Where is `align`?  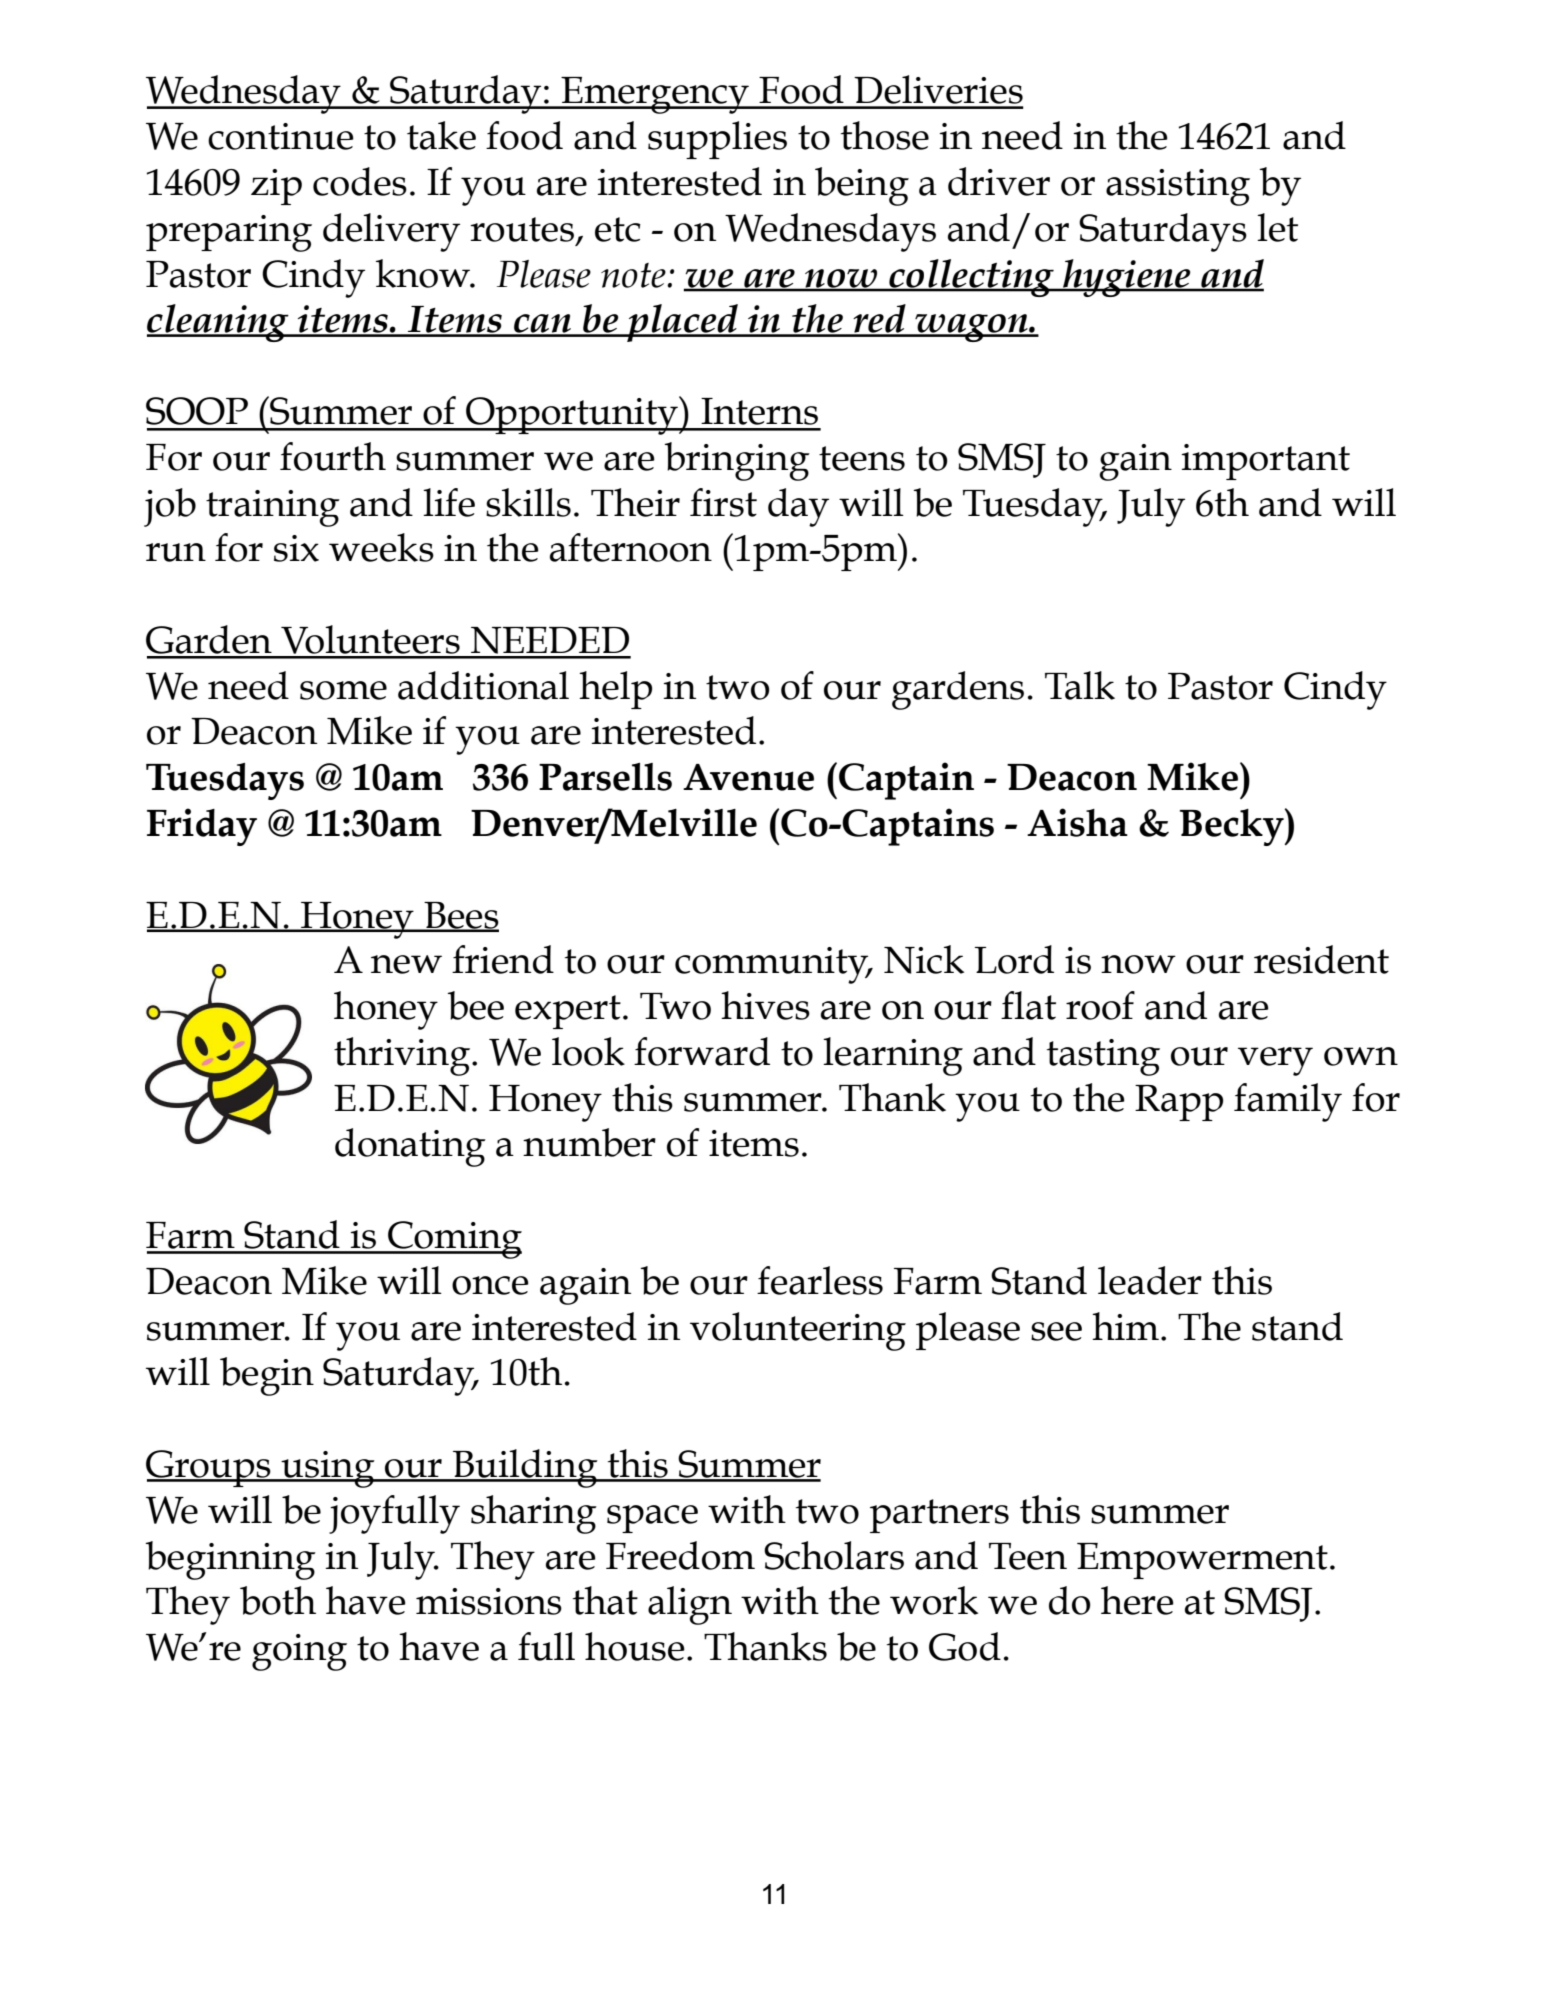
align is located at coordinates (690, 1605).
